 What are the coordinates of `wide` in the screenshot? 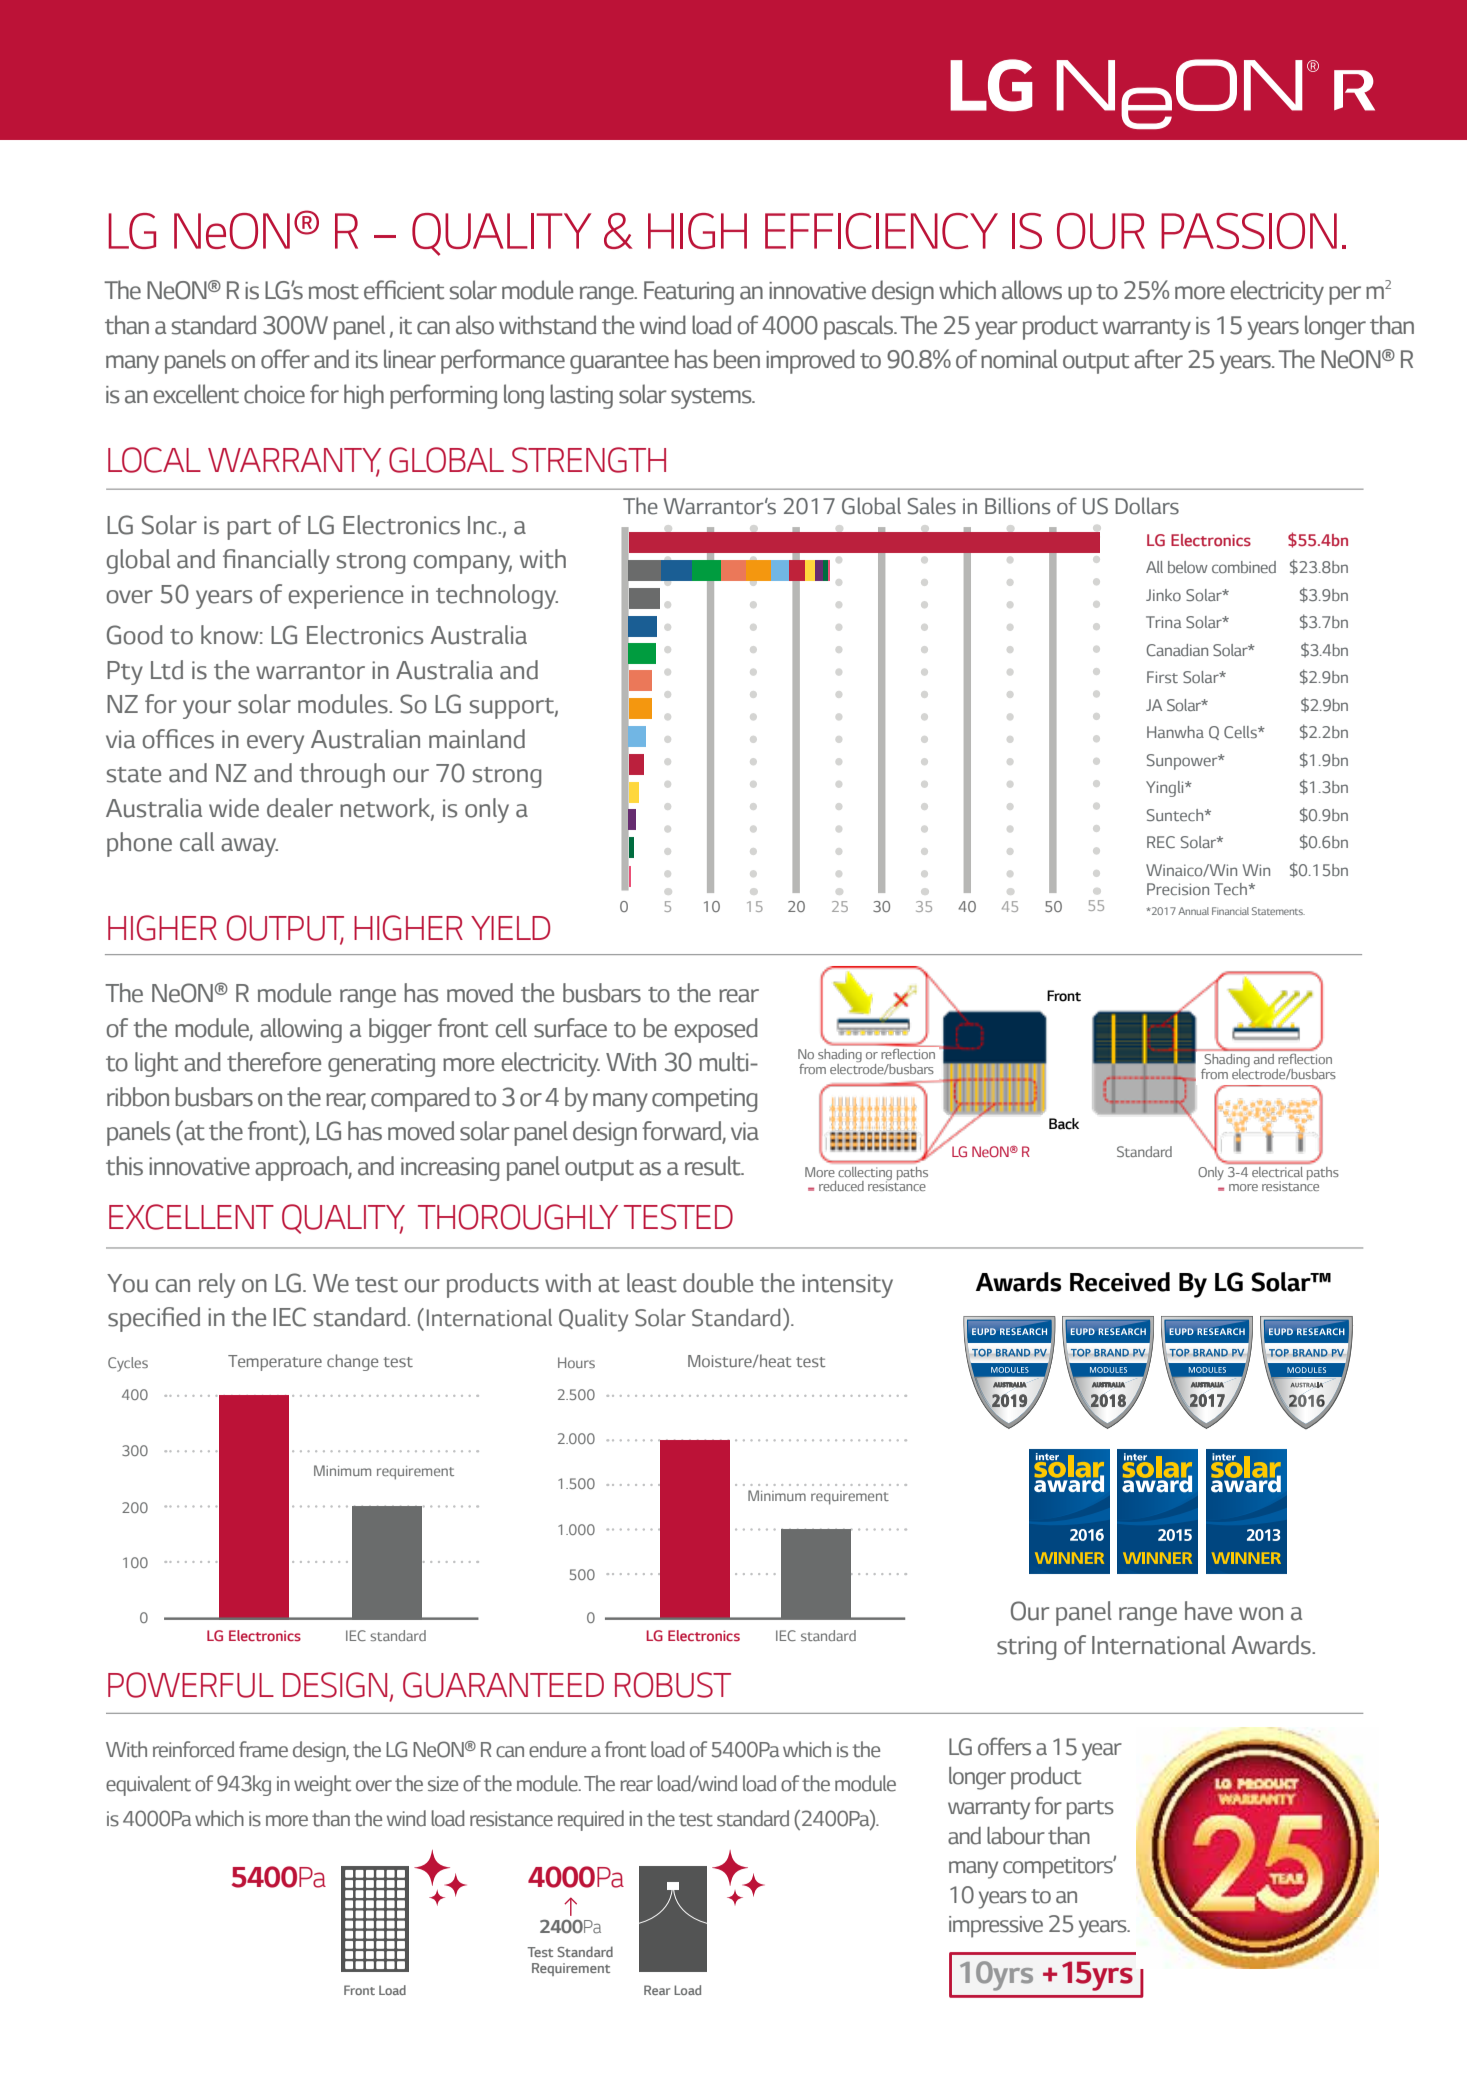 It's located at (234, 808).
